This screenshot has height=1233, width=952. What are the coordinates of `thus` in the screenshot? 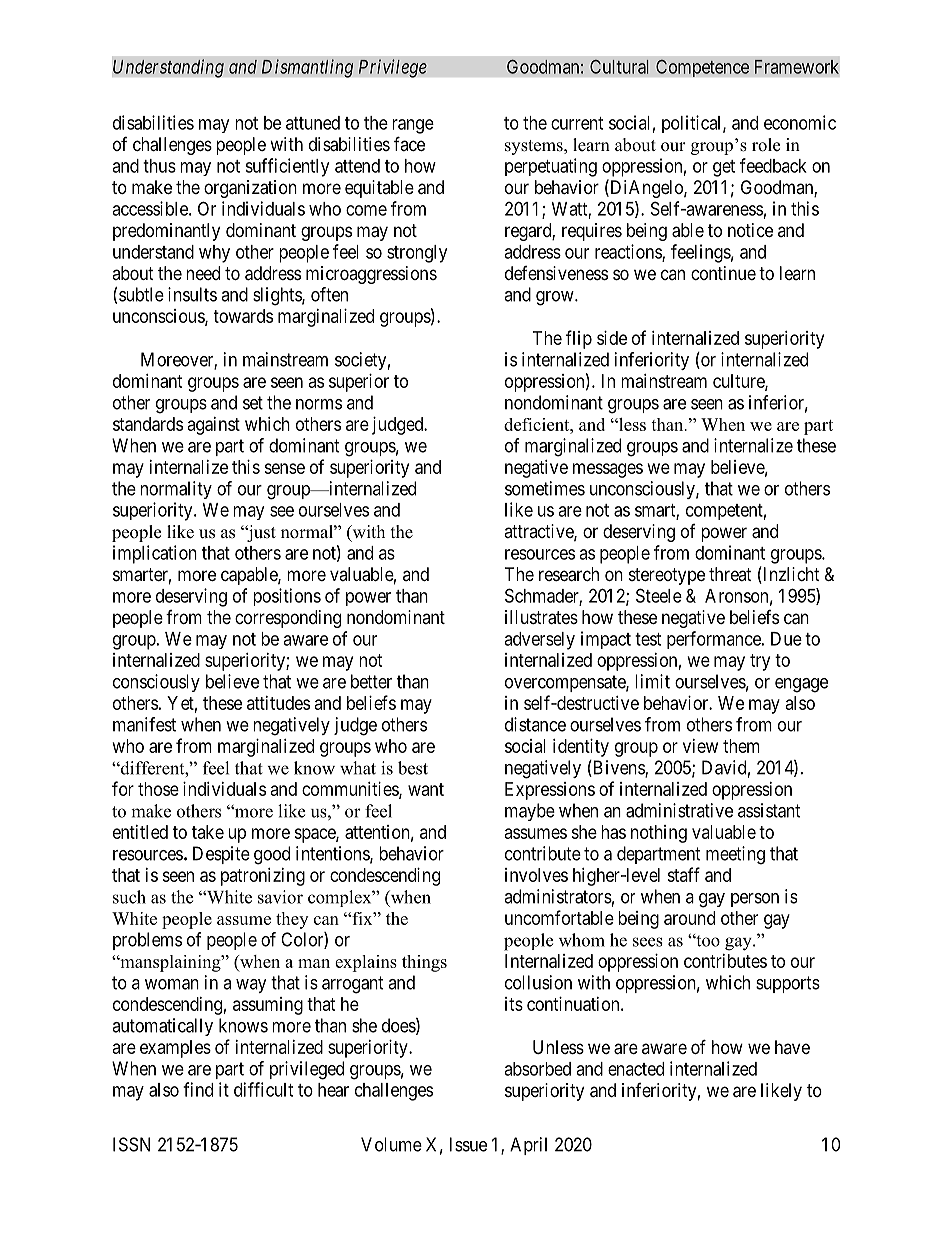 It's located at (159, 166).
